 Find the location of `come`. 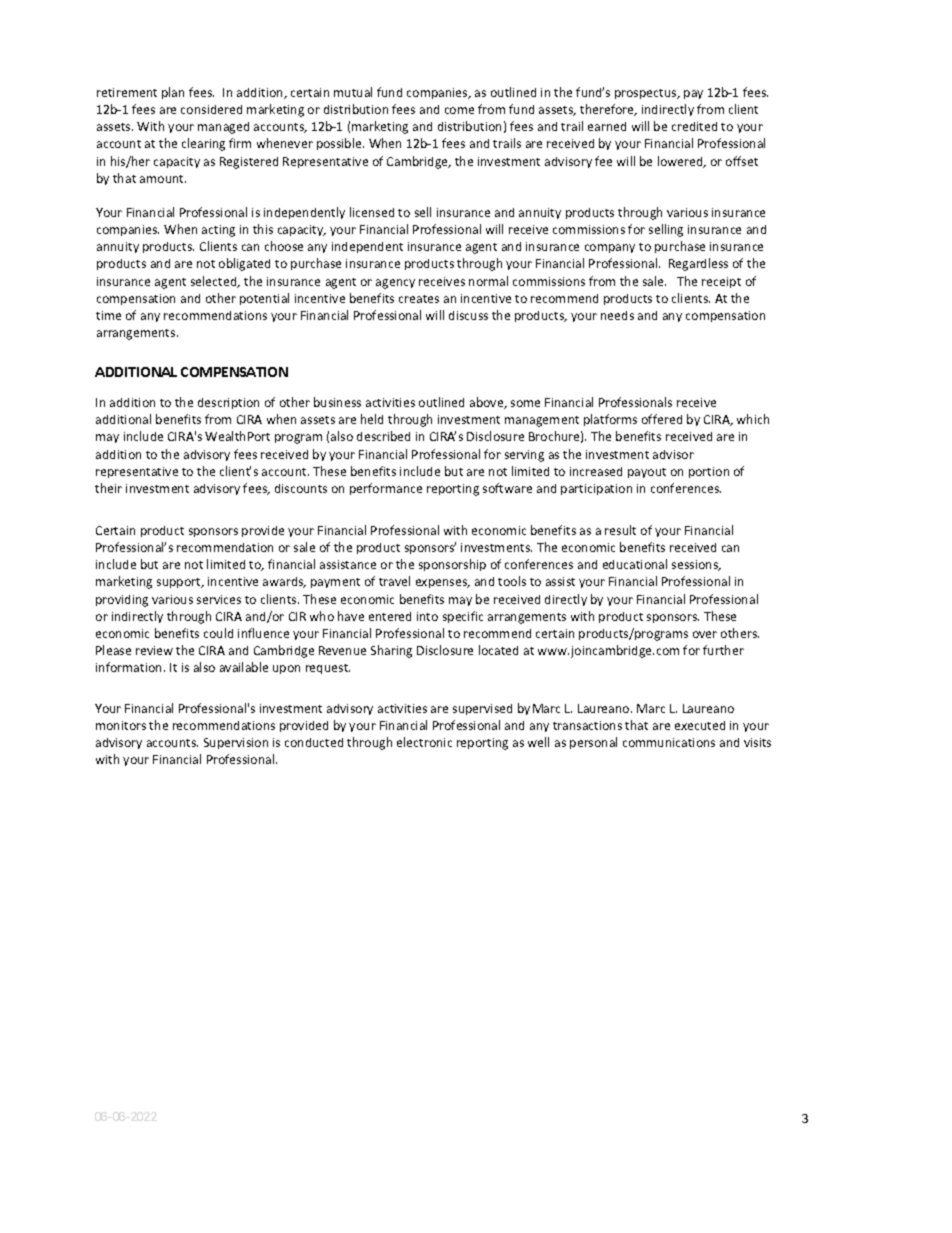

come is located at coordinates (459, 110).
